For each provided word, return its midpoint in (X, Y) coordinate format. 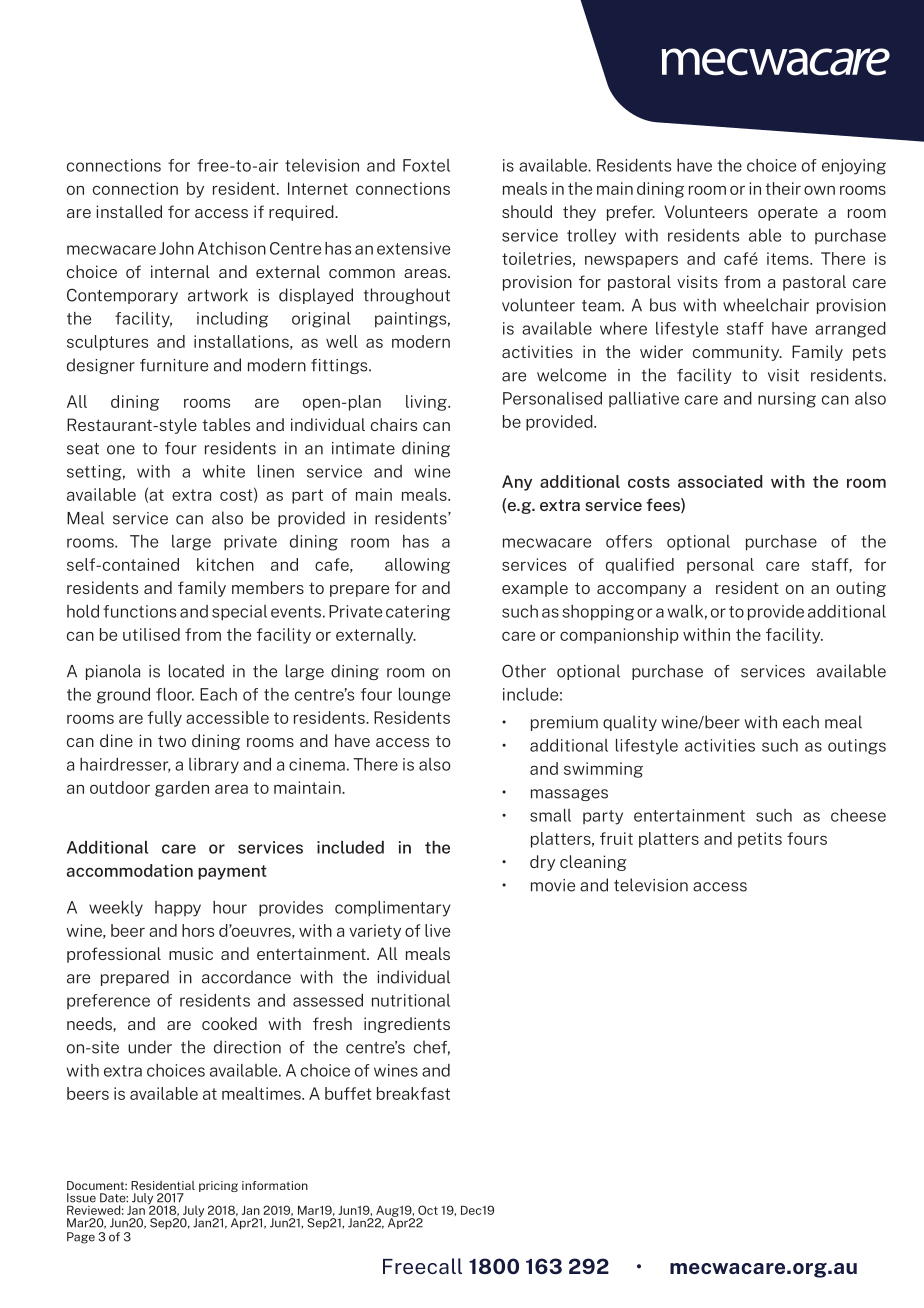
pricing (218, 1186)
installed (129, 211)
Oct (428, 1210)
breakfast (413, 1093)
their (783, 188)
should (527, 211)
